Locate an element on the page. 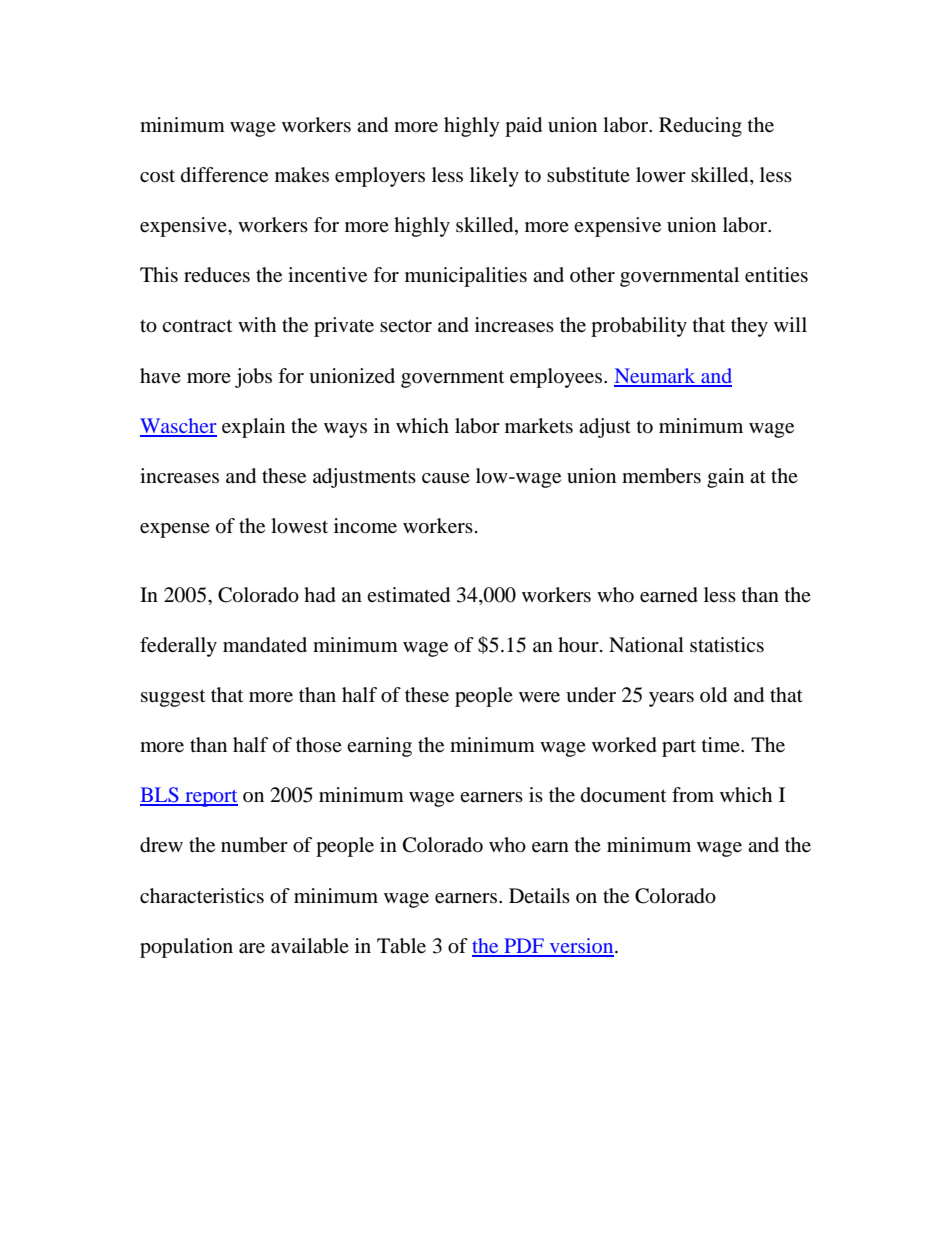 This document has width=952, height=1233. are is located at coordinates (252, 948).
